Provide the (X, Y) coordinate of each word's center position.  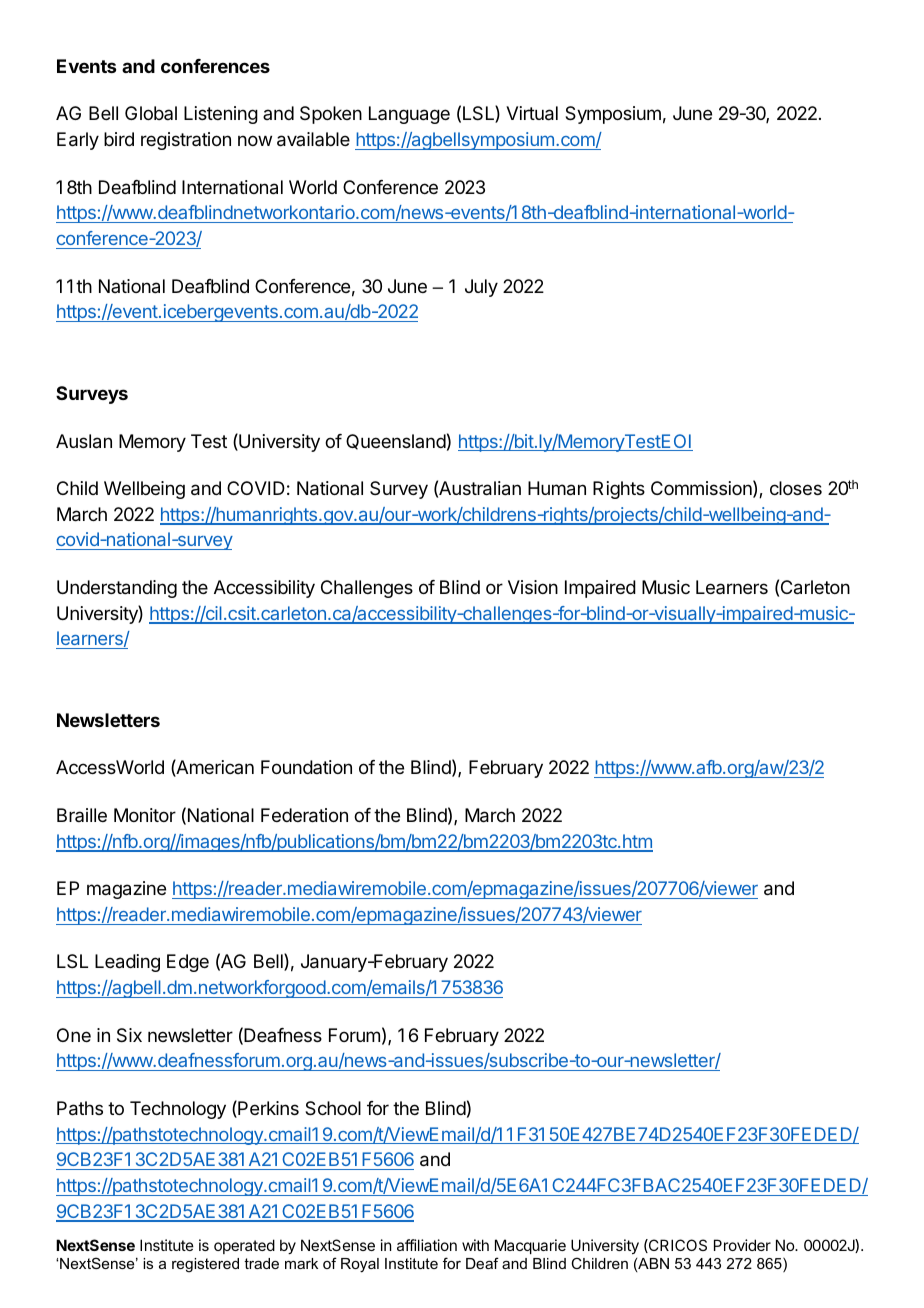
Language (409, 115)
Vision (533, 587)
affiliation (427, 1245)
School (333, 1108)
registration (186, 141)
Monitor (145, 815)
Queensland (396, 442)
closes (796, 488)
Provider (742, 1245)
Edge (188, 963)
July (481, 288)
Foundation (306, 767)
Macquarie (530, 1246)
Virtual (532, 113)
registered (205, 1265)
